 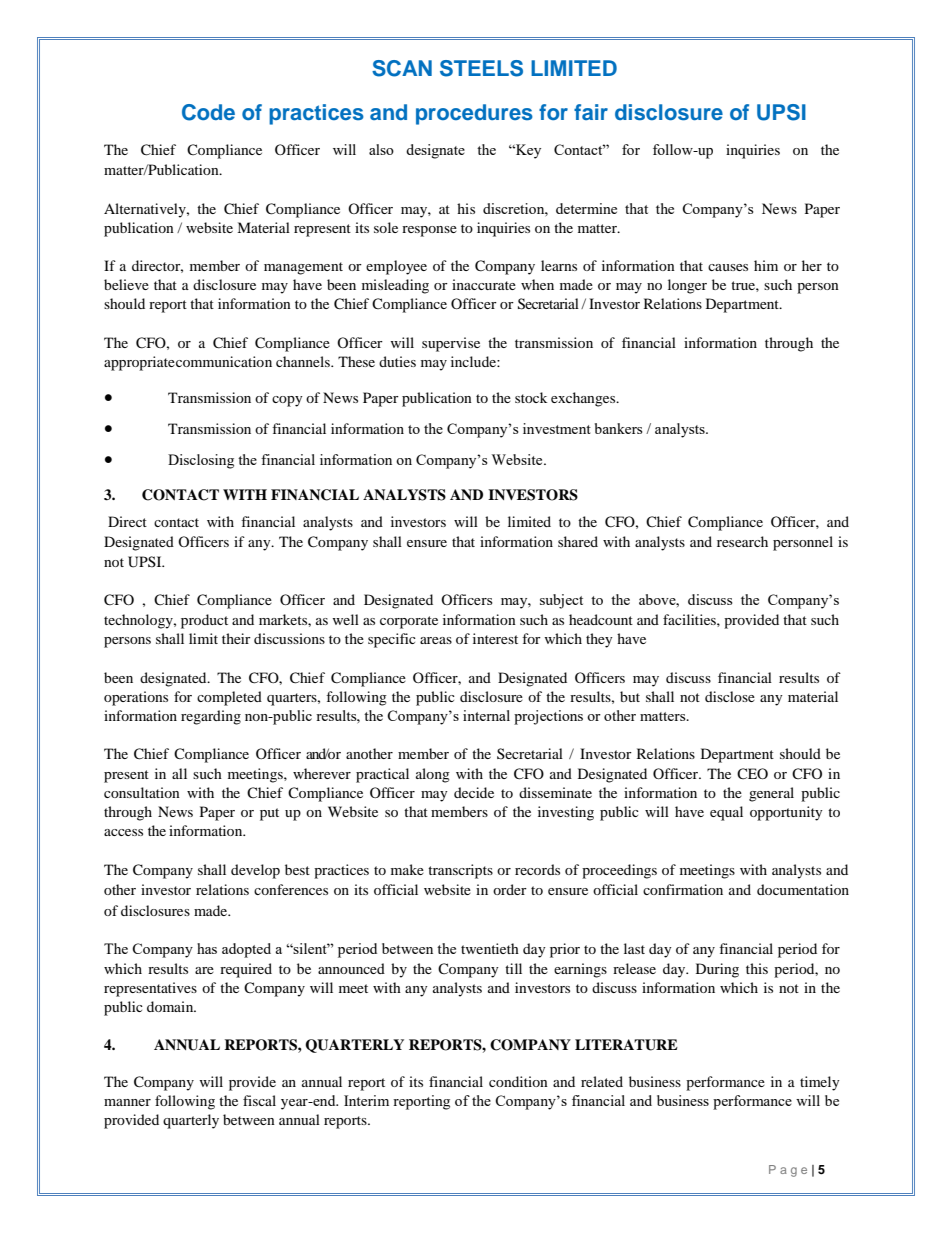 What do you see at coordinates (531, 397) in the screenshot?
I see `stock` at bounding box center [531, 397].
